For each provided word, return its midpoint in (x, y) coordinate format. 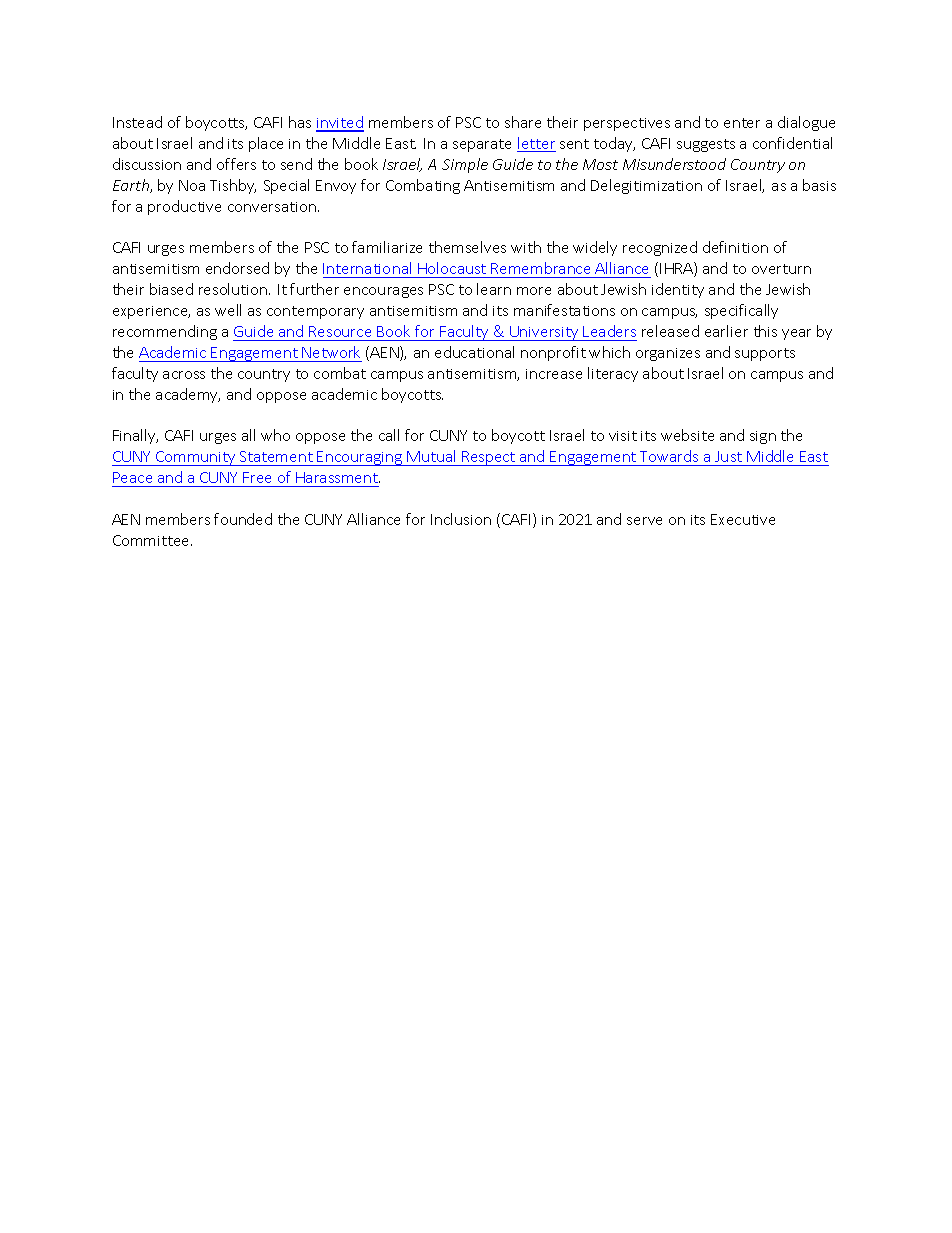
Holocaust (452, 268)
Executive (743, 519)
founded (243, 519)
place (266, 144)
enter (742, 123)
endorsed (237, 268)
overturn (781, 269)
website (687, 435)
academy (188, 395)
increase (554, 374)
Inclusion (461, 519)
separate (482, 145)
